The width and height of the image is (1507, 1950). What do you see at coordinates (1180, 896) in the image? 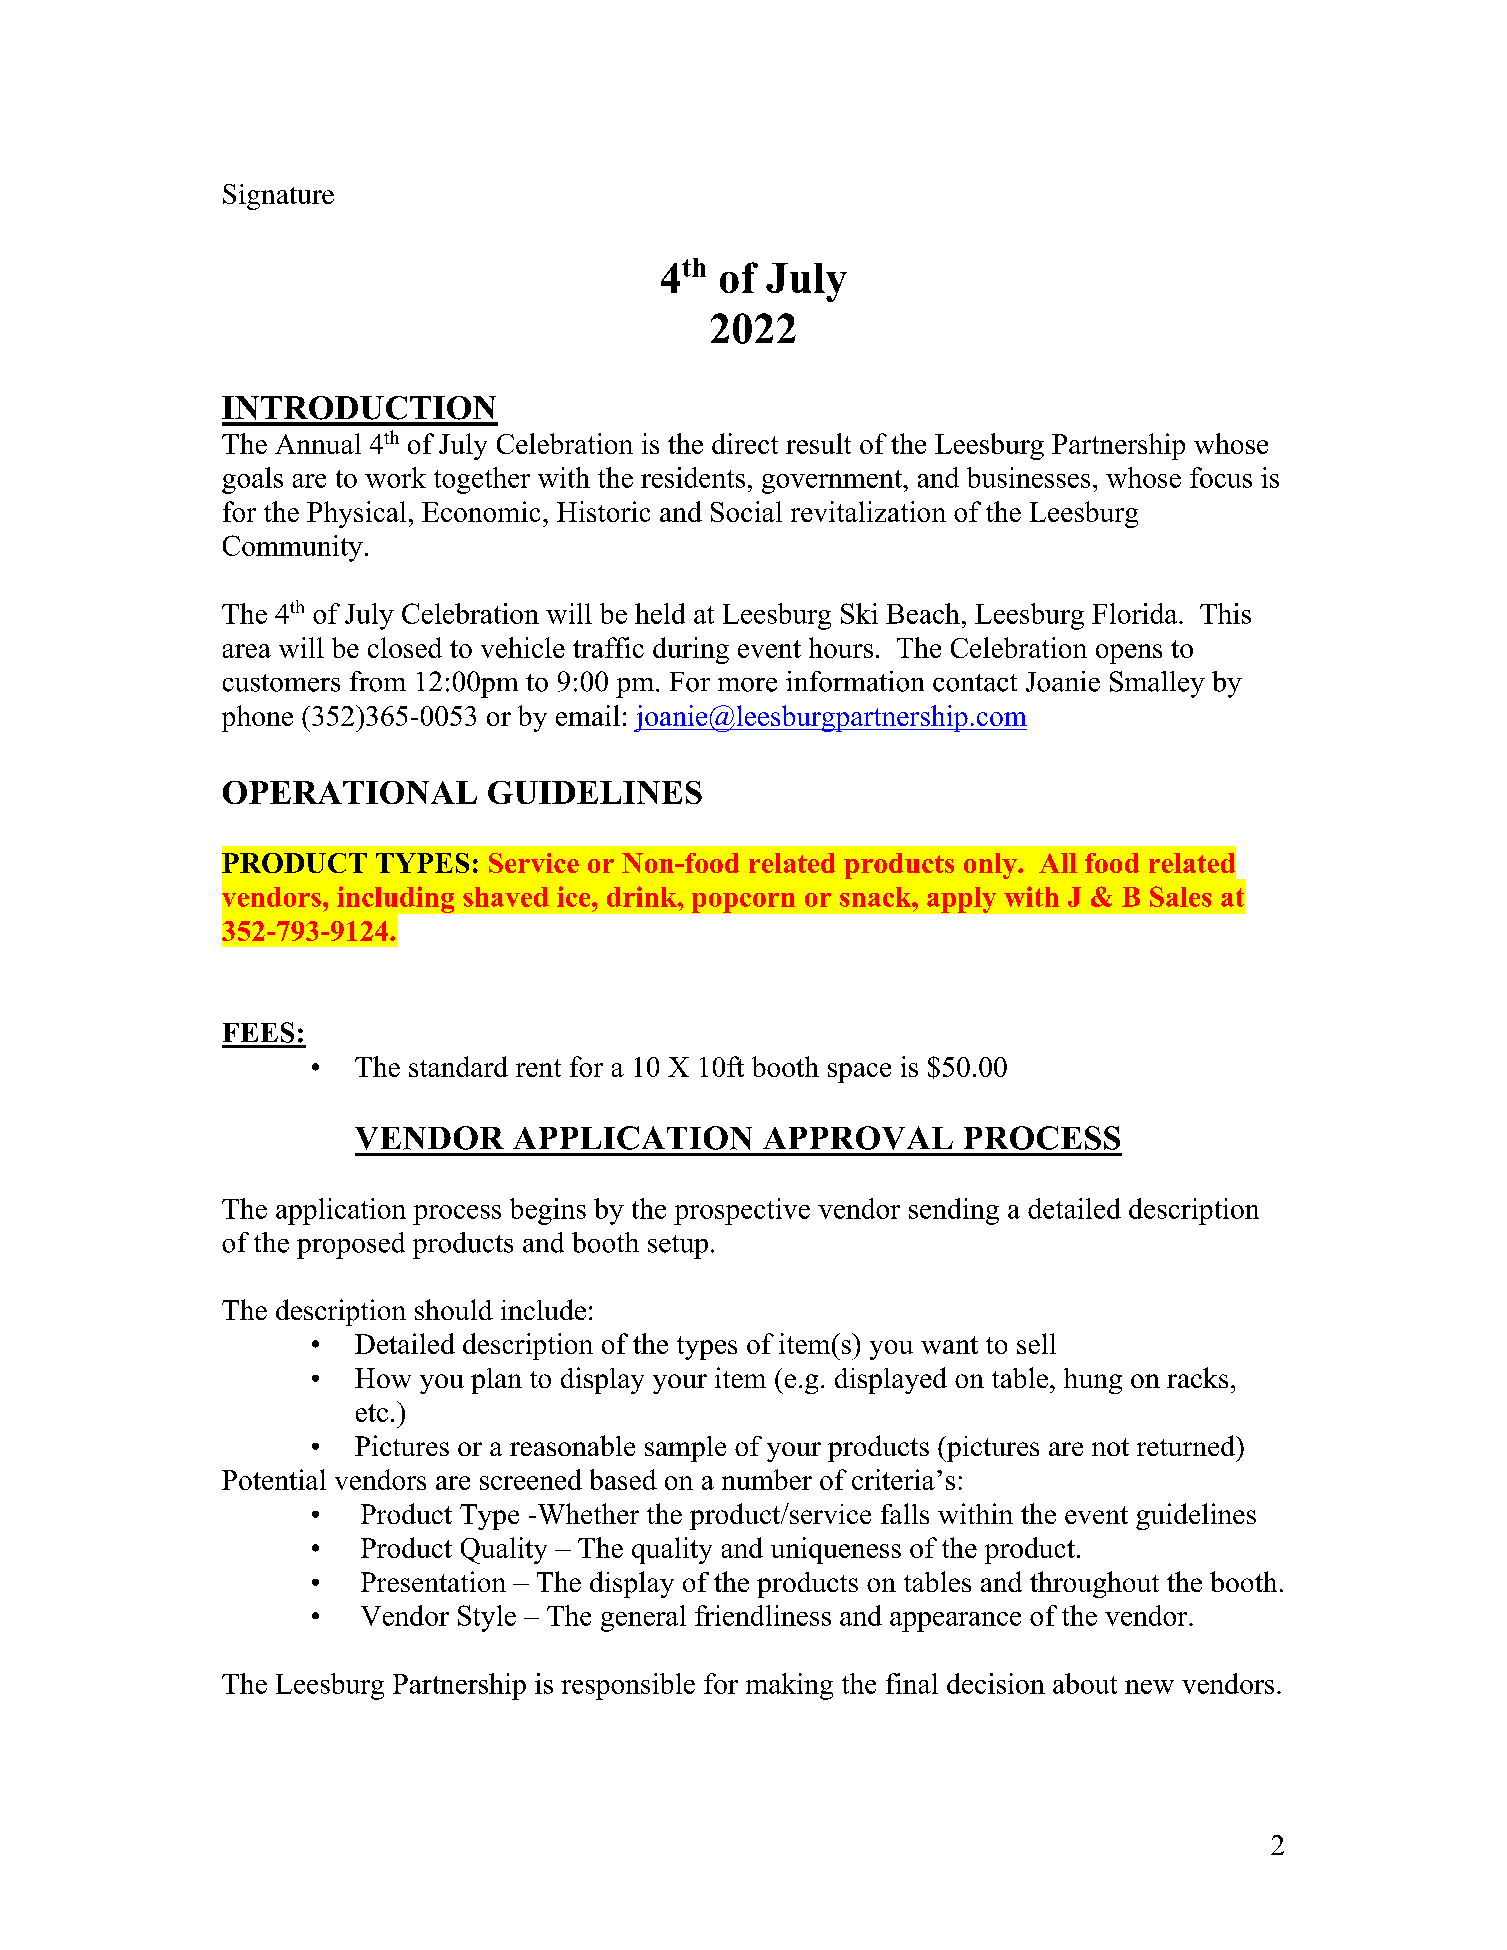
I see `Sales` at bounding box center [1180, 896].
